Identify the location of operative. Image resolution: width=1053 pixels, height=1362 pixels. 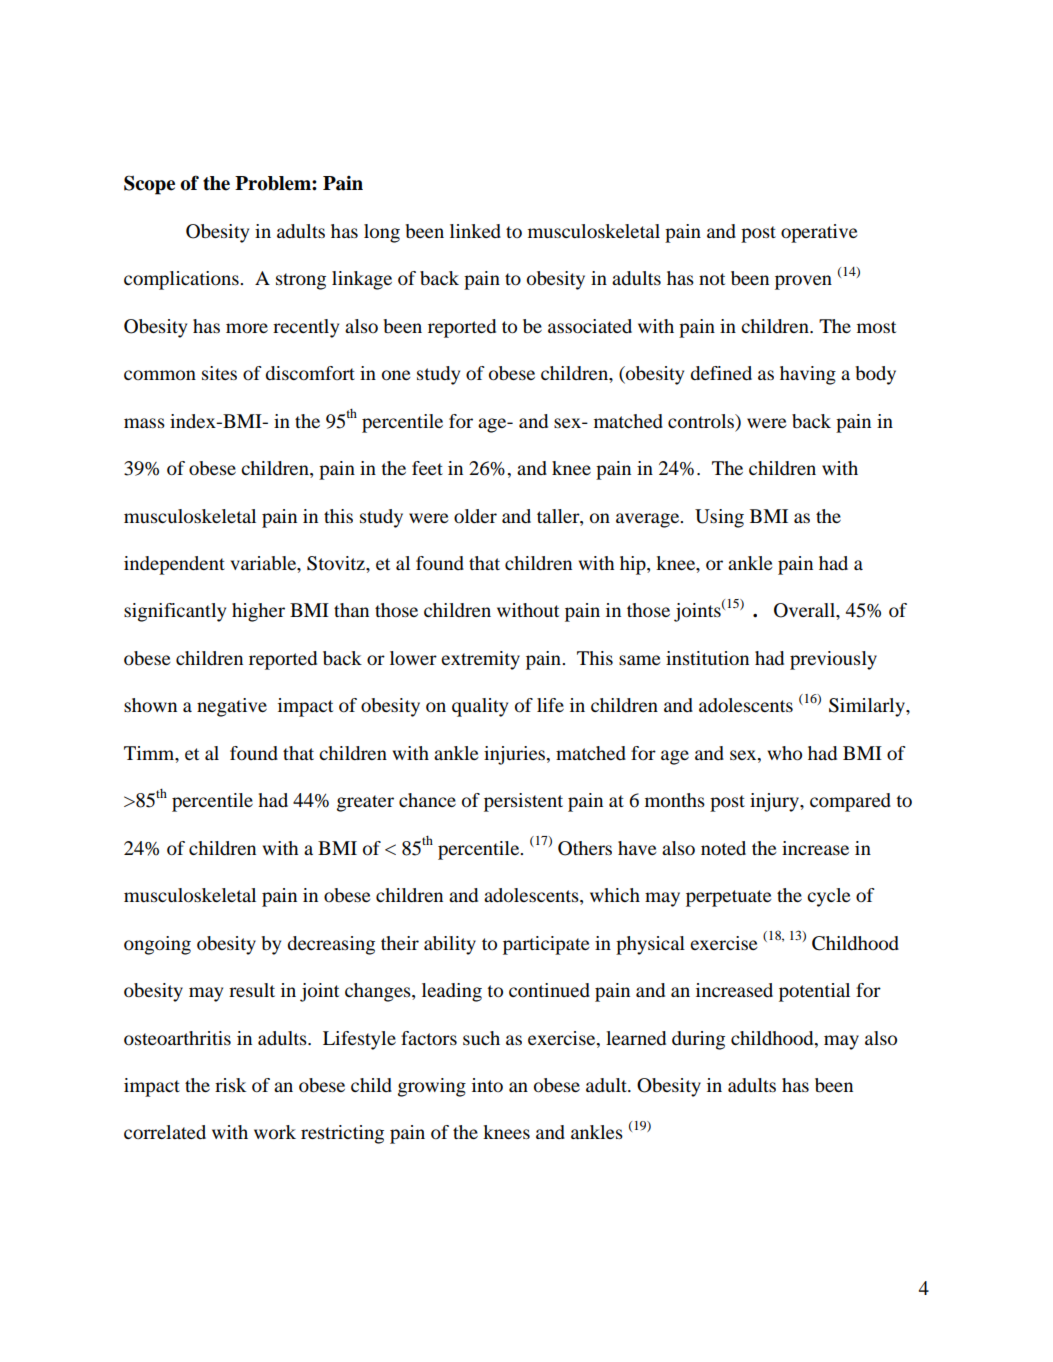
(819, 233).
